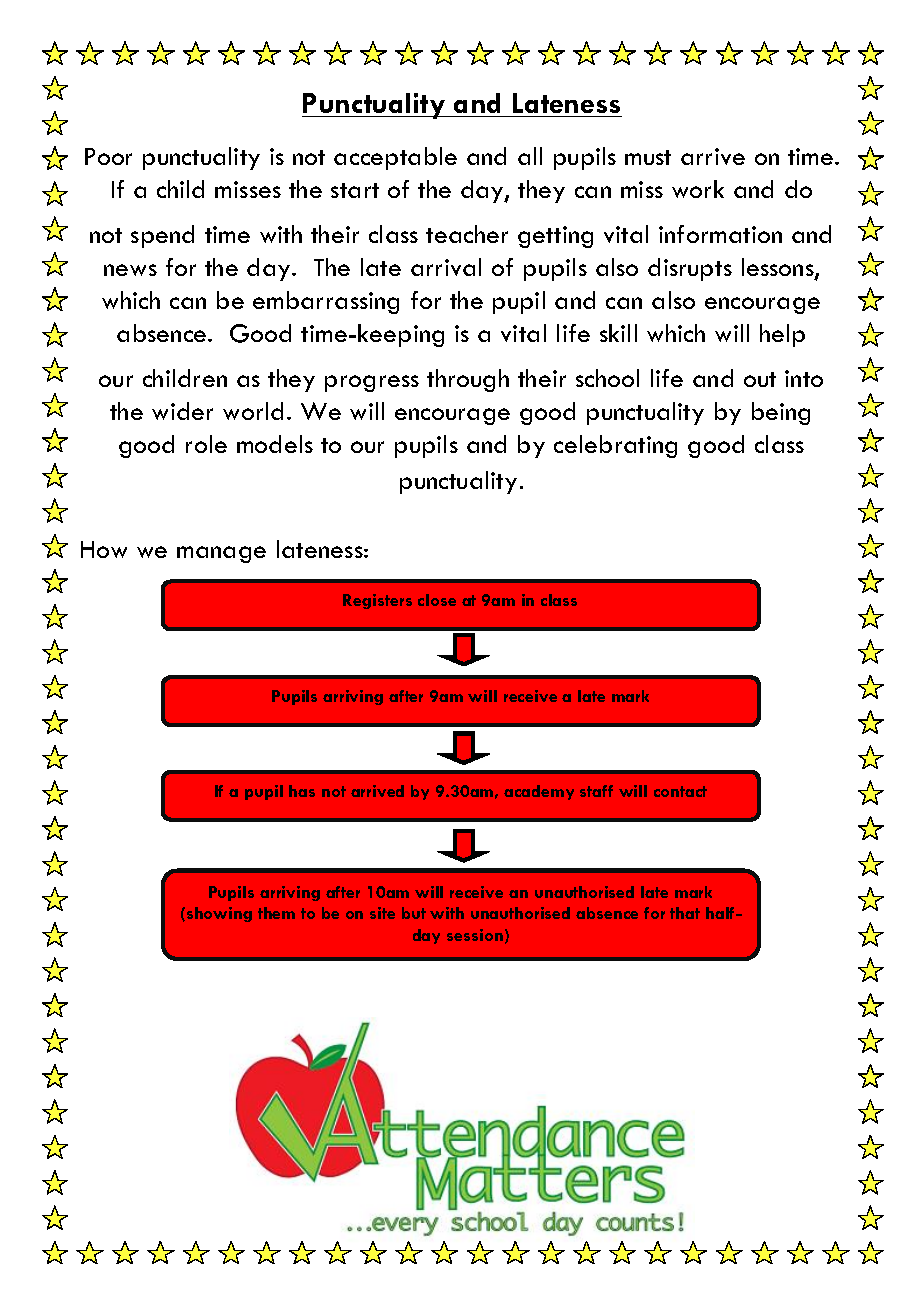 The height and width of the screenshot is (1308, 924). I want to click on wider, so click(182, 411).
